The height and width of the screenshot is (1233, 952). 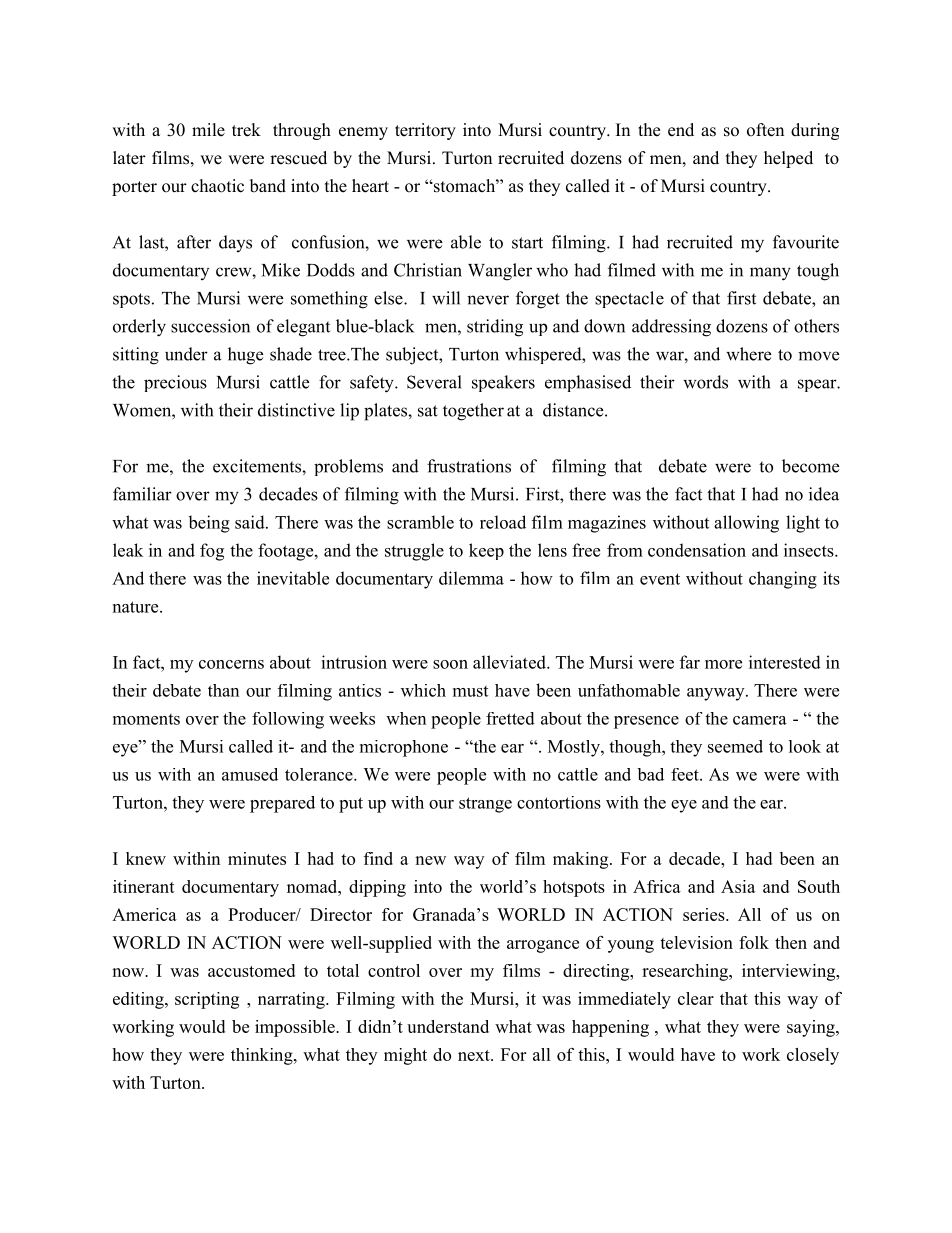 What do you see at coordinates (471, 578) in the screenshot?
I see `dilemma` at bounding box center [471, 578].
